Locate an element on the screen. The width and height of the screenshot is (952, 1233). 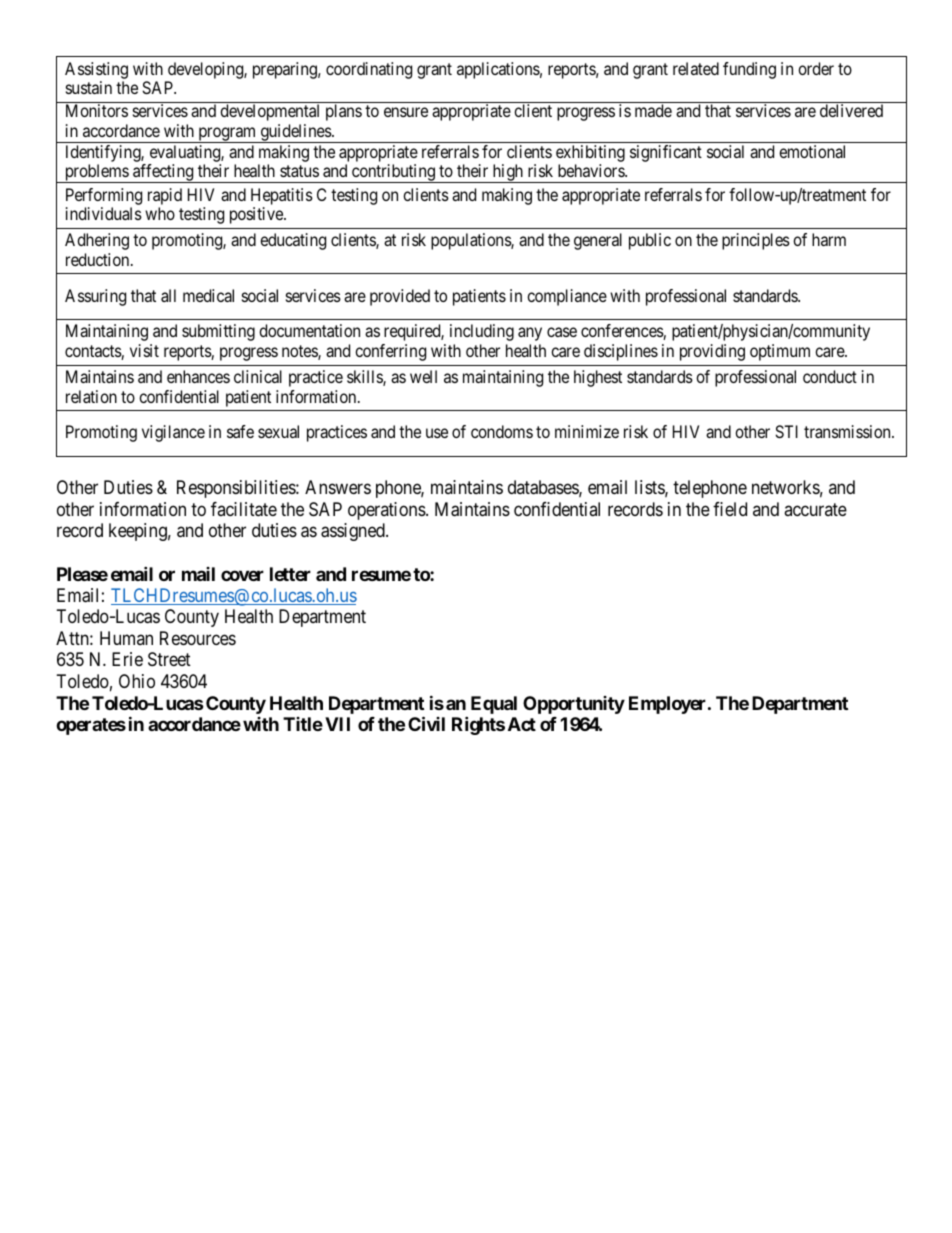
funding is located at coordinates (749, 70).
